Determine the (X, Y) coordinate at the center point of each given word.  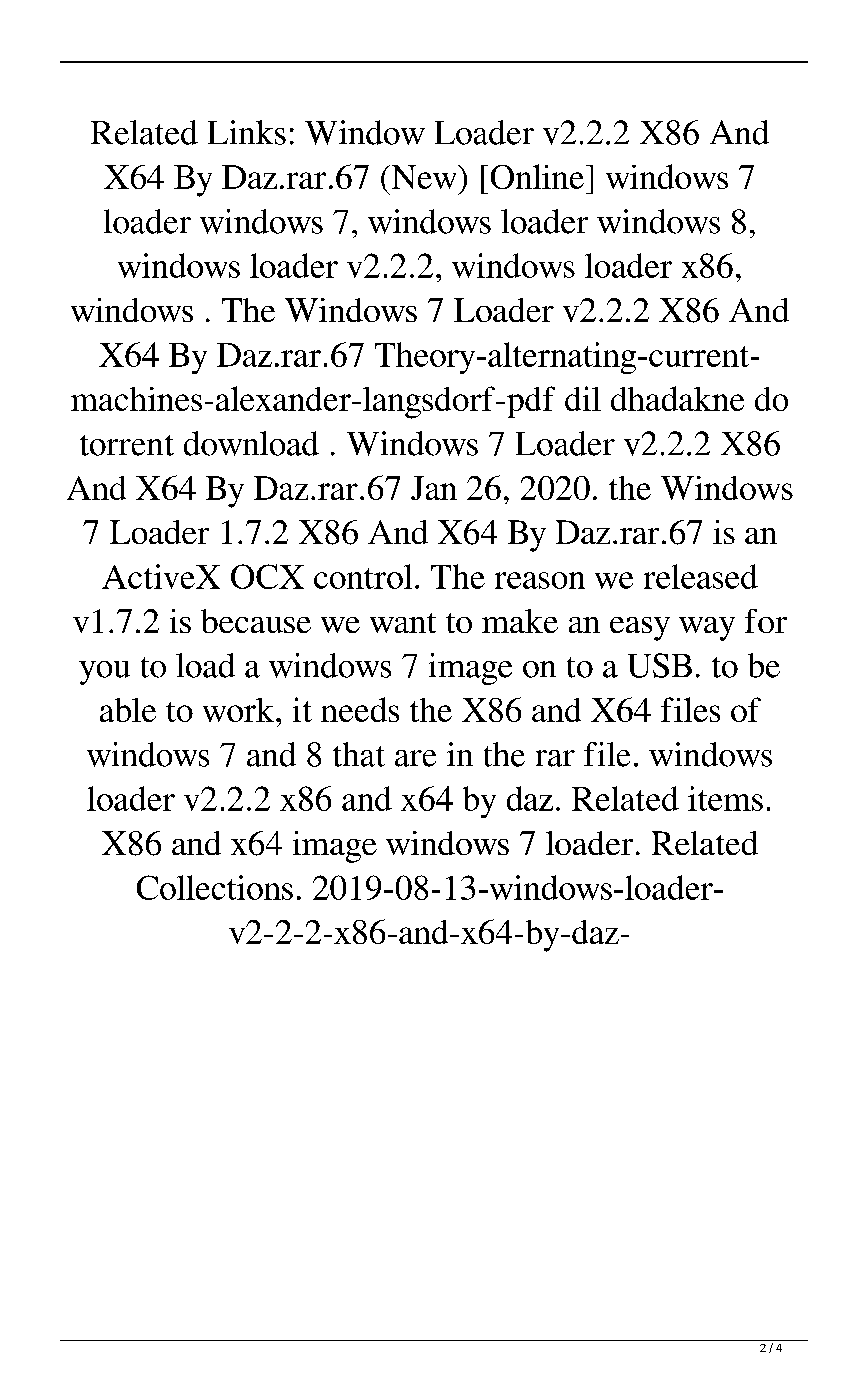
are (415, 758)
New (424, 177)
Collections (215, 887)
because (256, 621)
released (701, 576)
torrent (127, 445)
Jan (434, 488)
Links (247, 132)
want (403, 623)
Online (537, 176)
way (707, 629)
